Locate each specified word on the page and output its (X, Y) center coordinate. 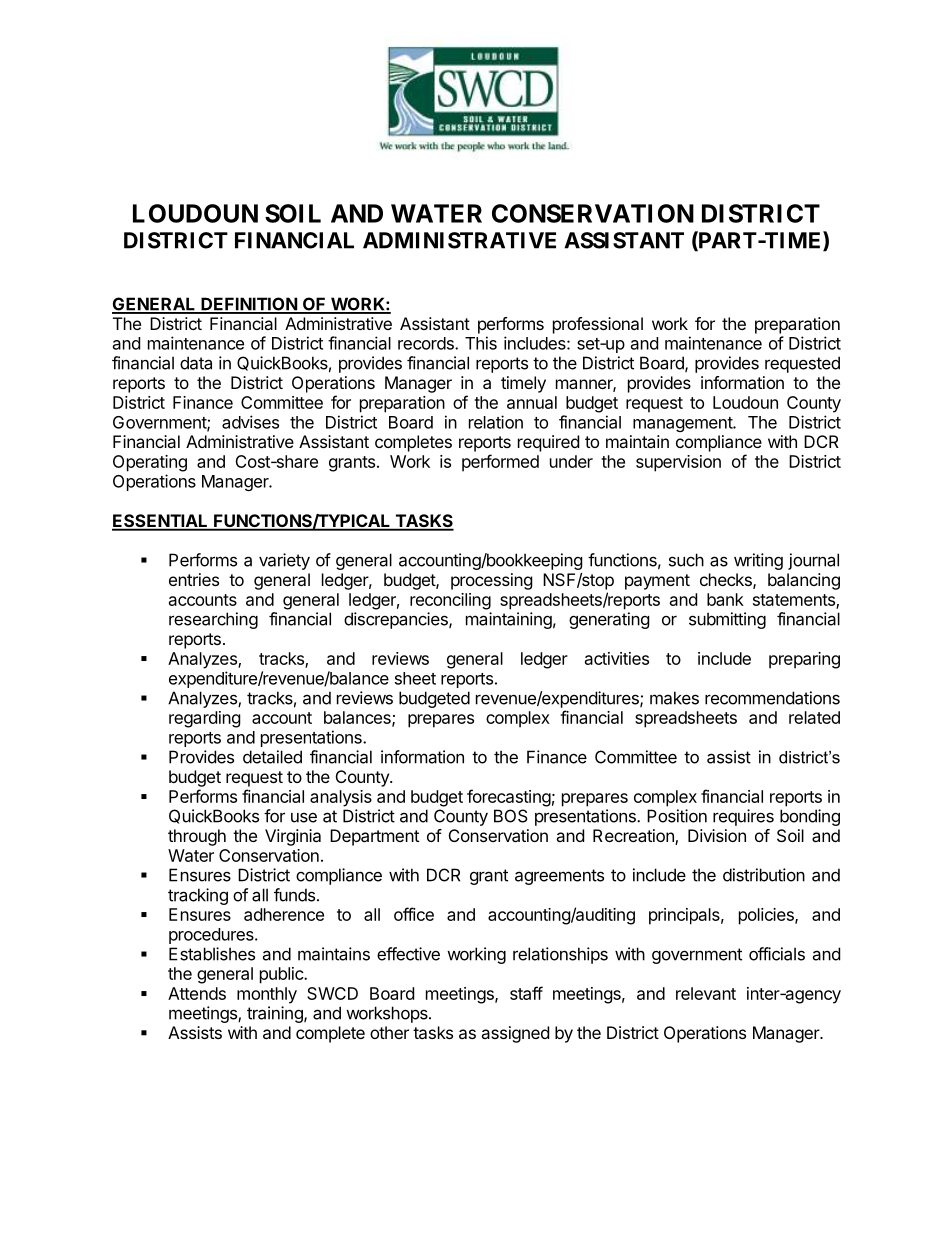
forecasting (509, 798)
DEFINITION (249, 305)
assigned (515, 1034)
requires (743, 817)
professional (598, 325)
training (276, 1014)
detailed (272, 757)
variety (284, 561)
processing (492, 581)
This (481, 343)
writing (758, 561)
